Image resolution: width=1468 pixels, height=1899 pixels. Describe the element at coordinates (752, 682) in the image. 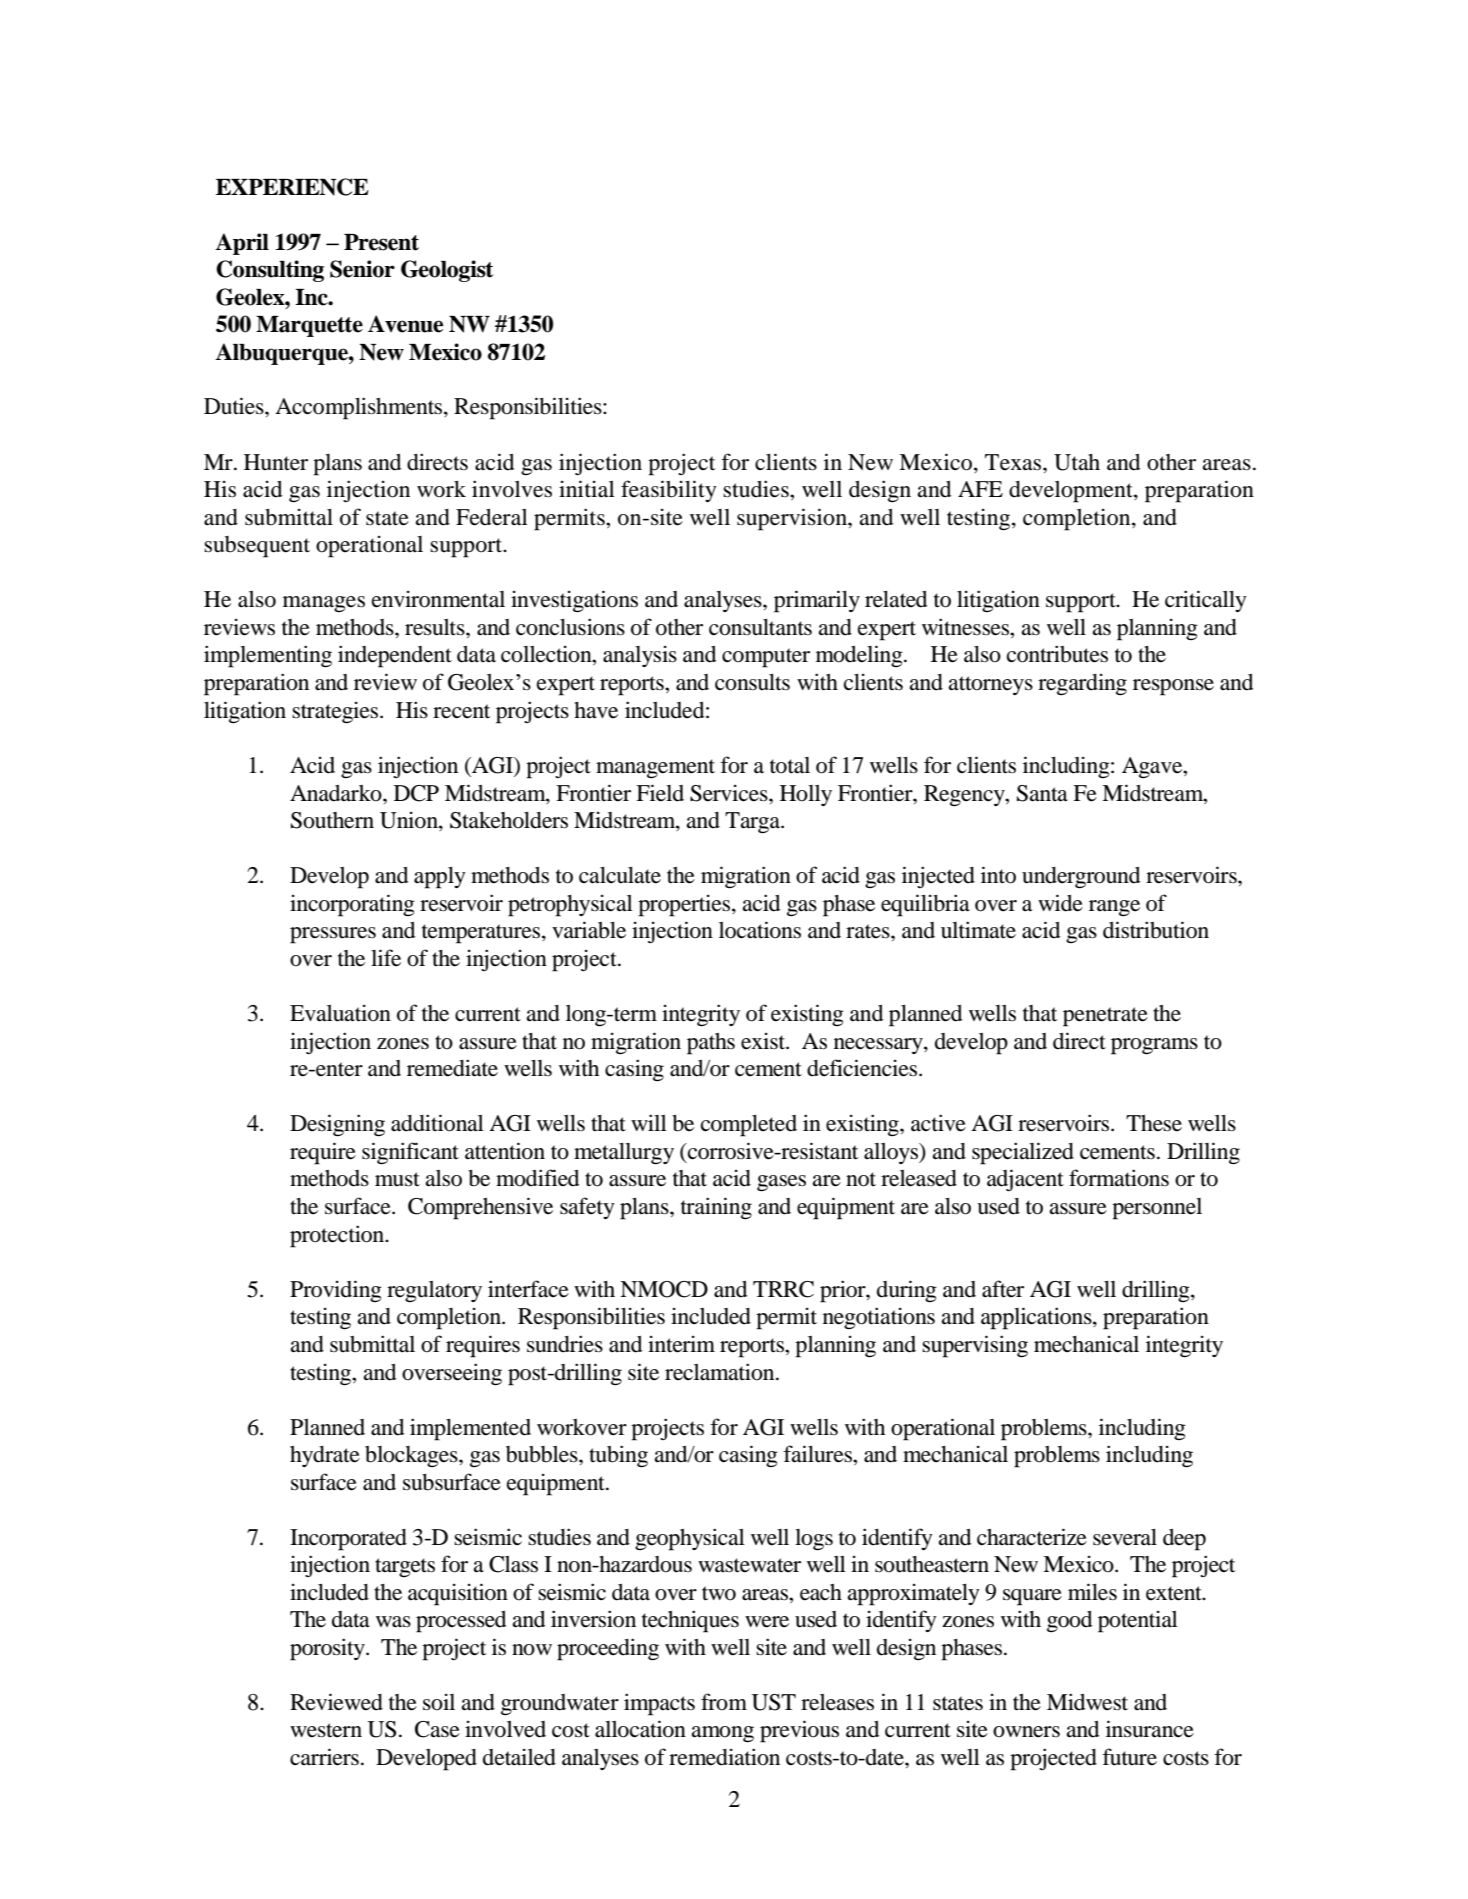

I see `consults` at that location.
